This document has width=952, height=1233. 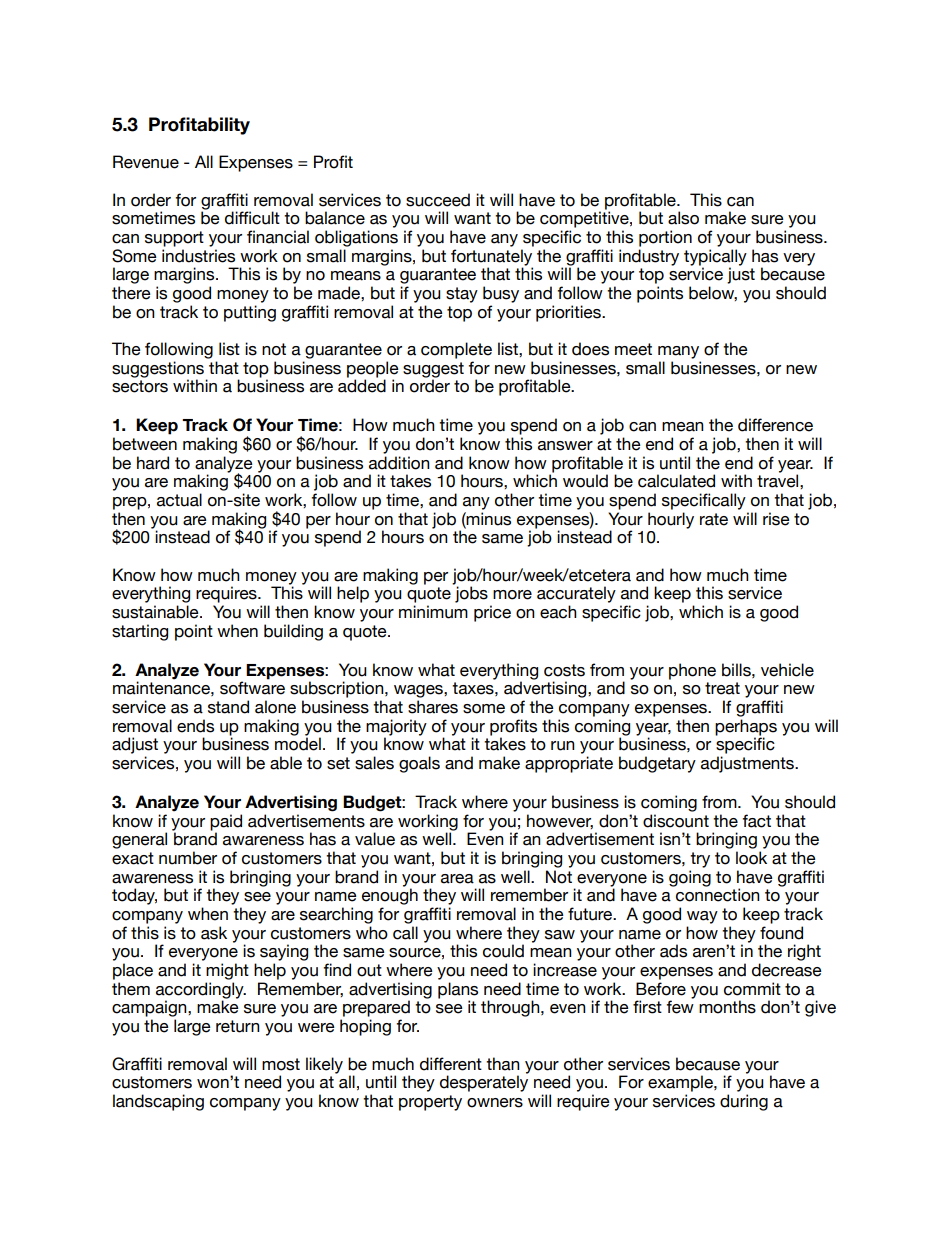 What do you see at coordinates (692, 671) in the document?
I see `phone` at bounding box center [692, 671].
